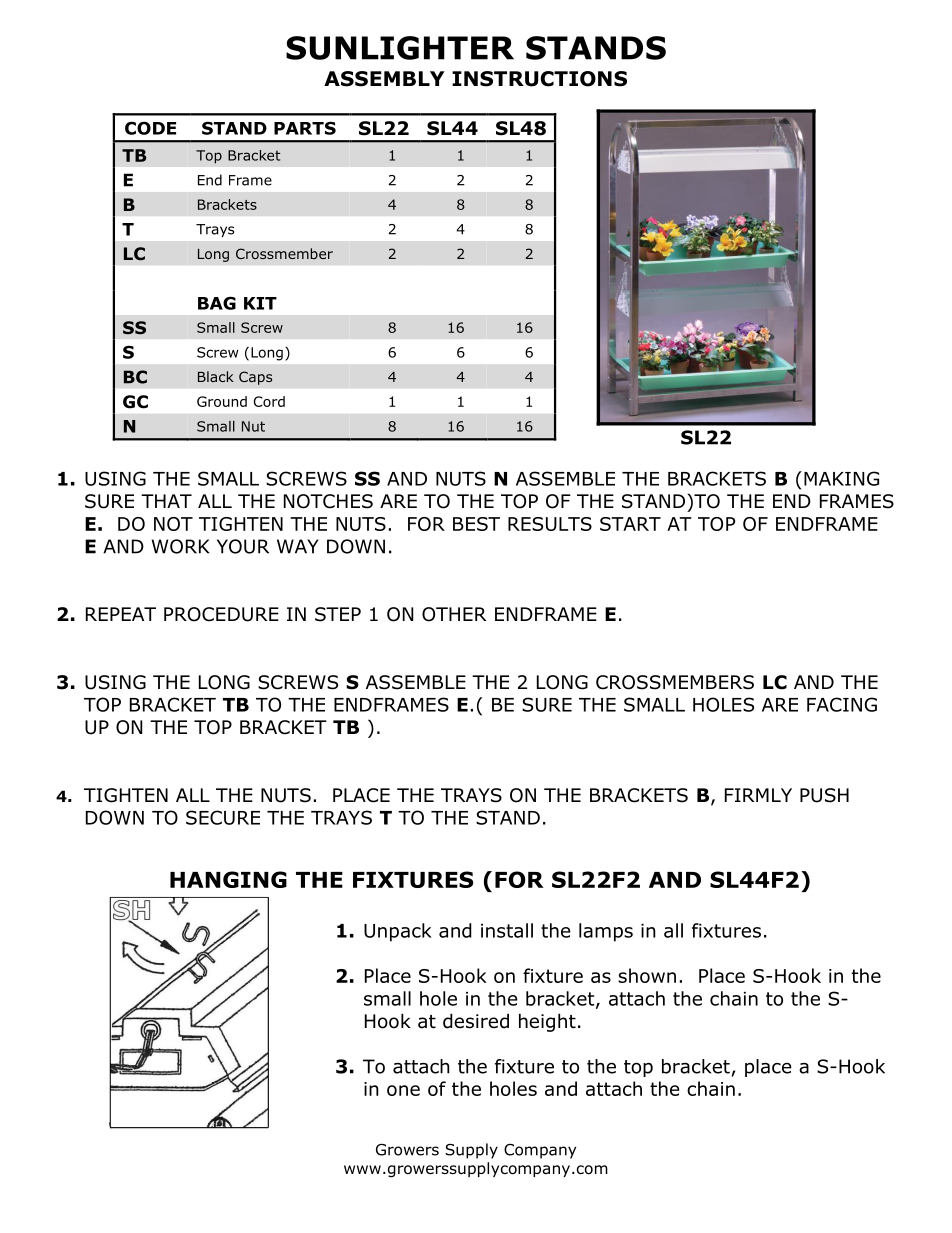 This screenshot has height=1233, width=952. I want to click on INSTRUCTIONS, so click(539, 79).
